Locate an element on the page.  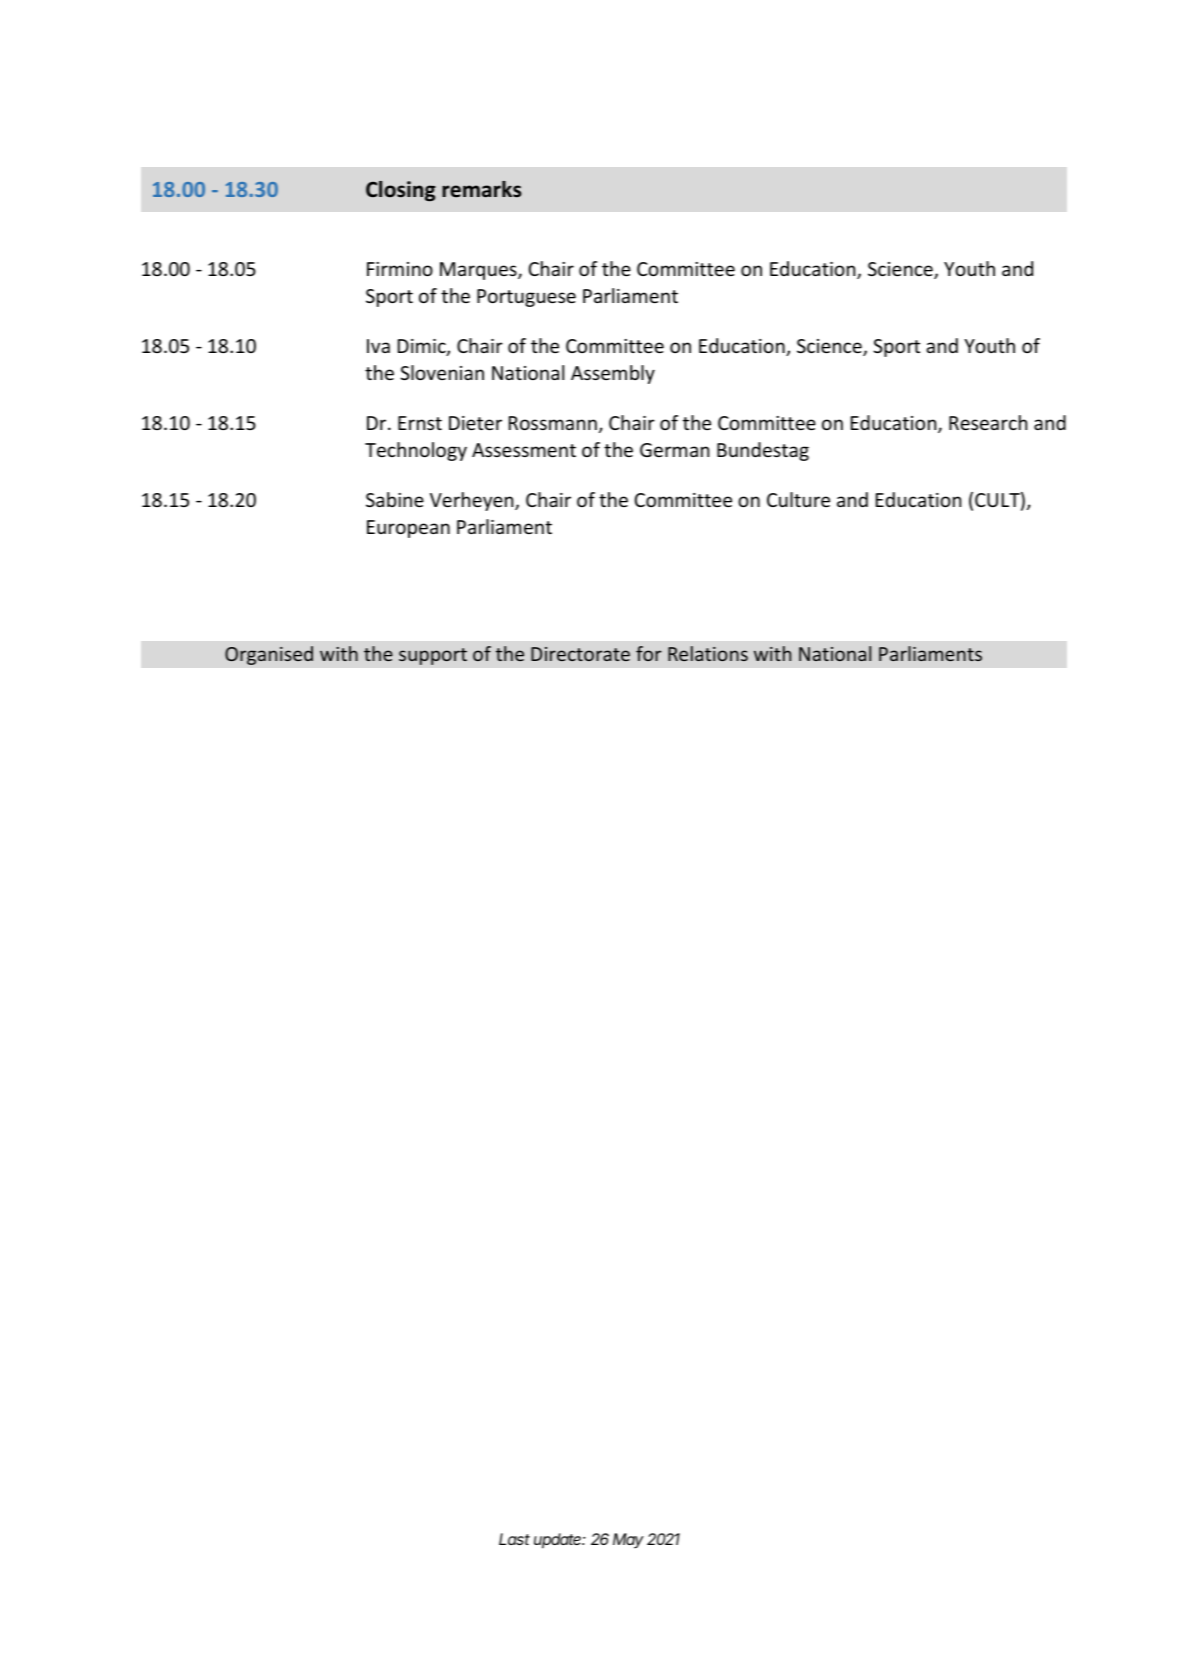
Portuguese is located at coordinates (526, 298).
